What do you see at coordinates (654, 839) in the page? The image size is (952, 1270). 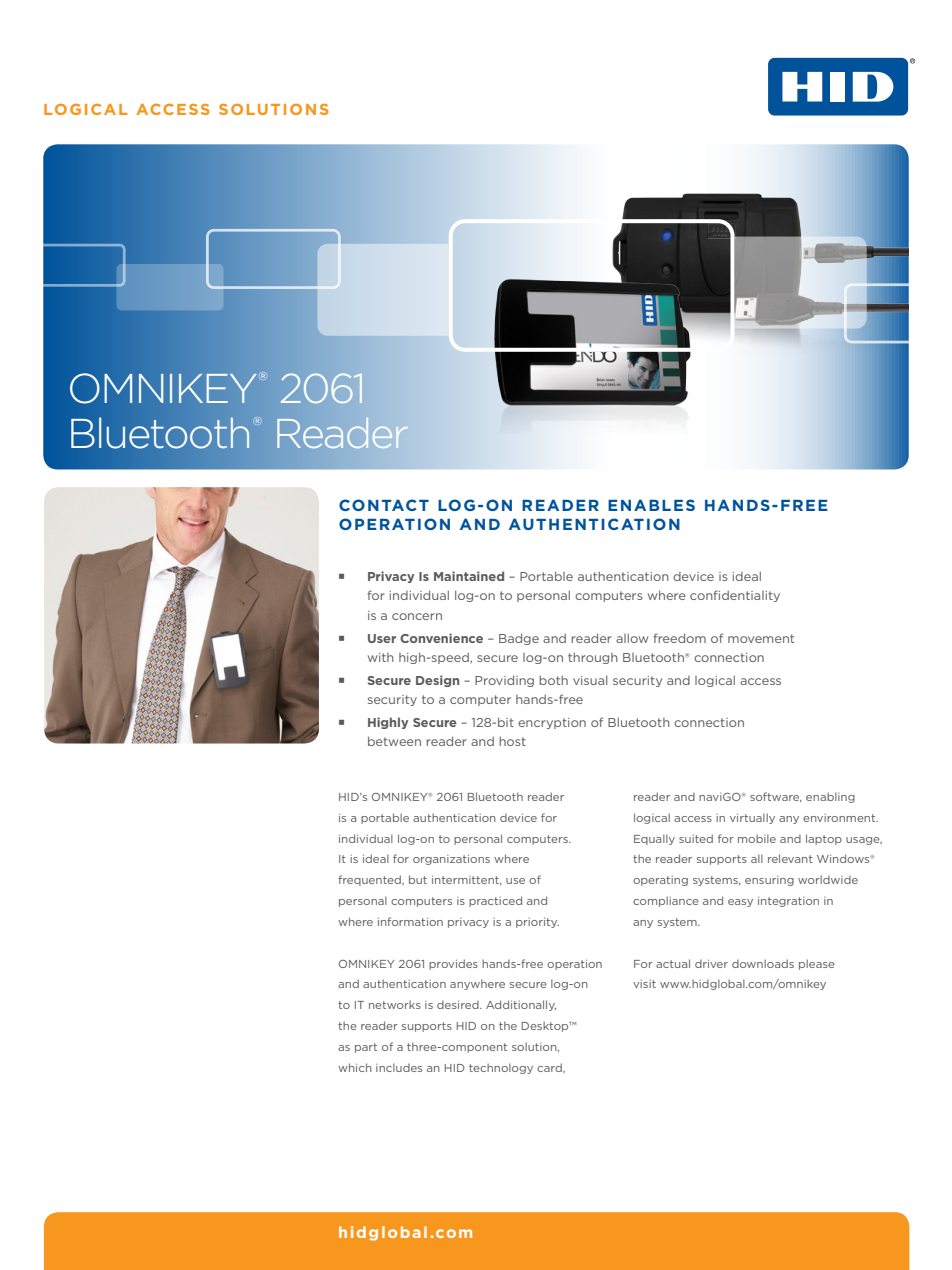 I see `Equally` at bounding box center [654, 839].
